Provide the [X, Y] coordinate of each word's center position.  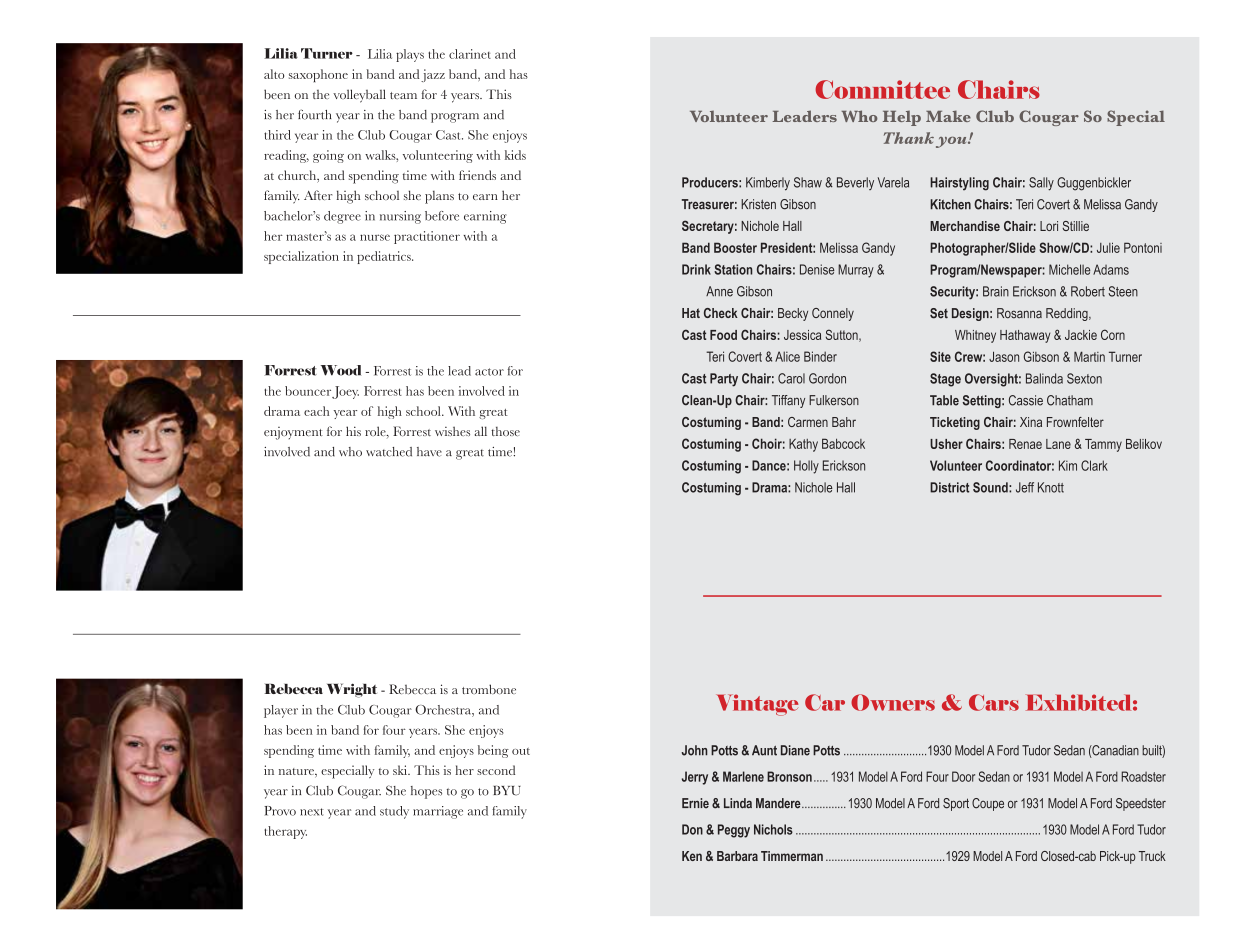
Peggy [734, 831]
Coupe [988, 804]
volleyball [359, 96]
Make [948, 116]
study [394, 812]
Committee [882, 89]
